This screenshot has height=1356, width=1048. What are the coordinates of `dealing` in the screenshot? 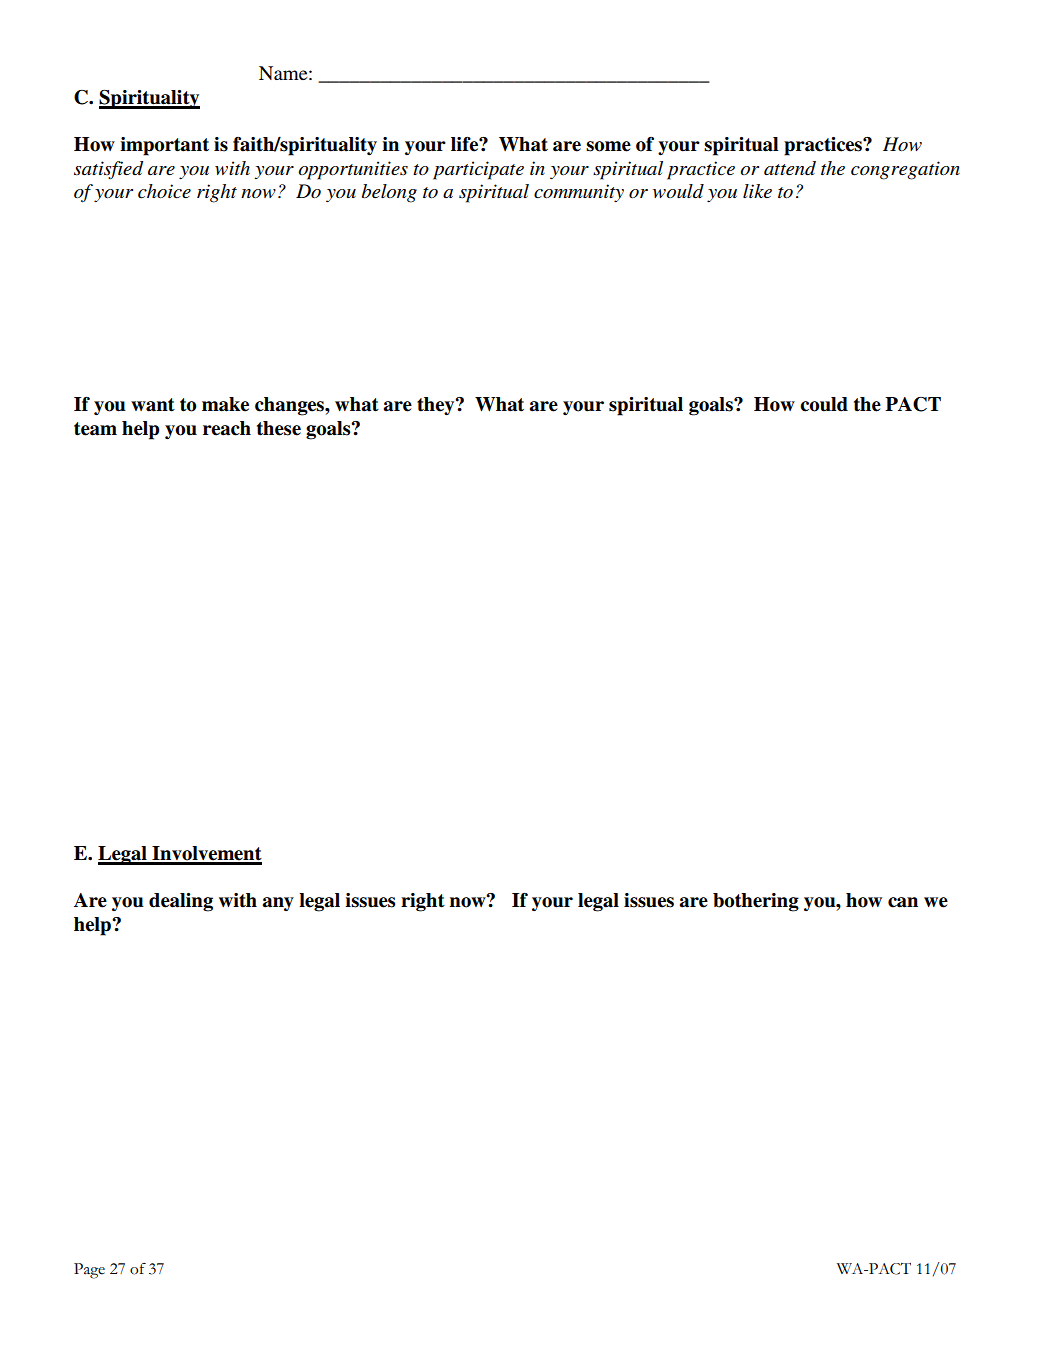 It's located at (181, 902).
